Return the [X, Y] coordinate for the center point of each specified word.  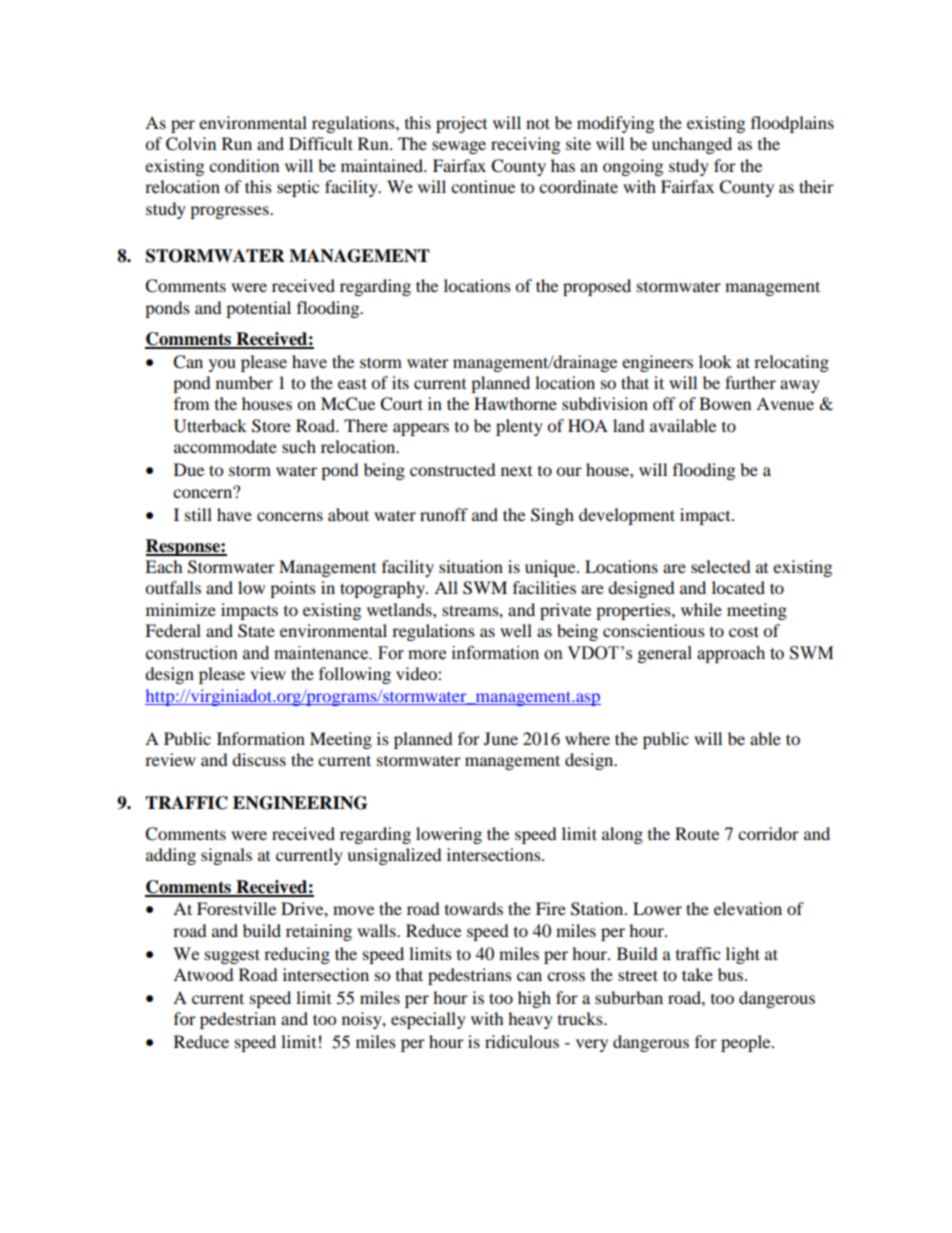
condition [244, 165]
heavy [530, 1020]
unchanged [692, 145]
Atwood [203, 974]
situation [471, 566]
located [738, 587]
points [293, 589]
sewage [459, 147]
